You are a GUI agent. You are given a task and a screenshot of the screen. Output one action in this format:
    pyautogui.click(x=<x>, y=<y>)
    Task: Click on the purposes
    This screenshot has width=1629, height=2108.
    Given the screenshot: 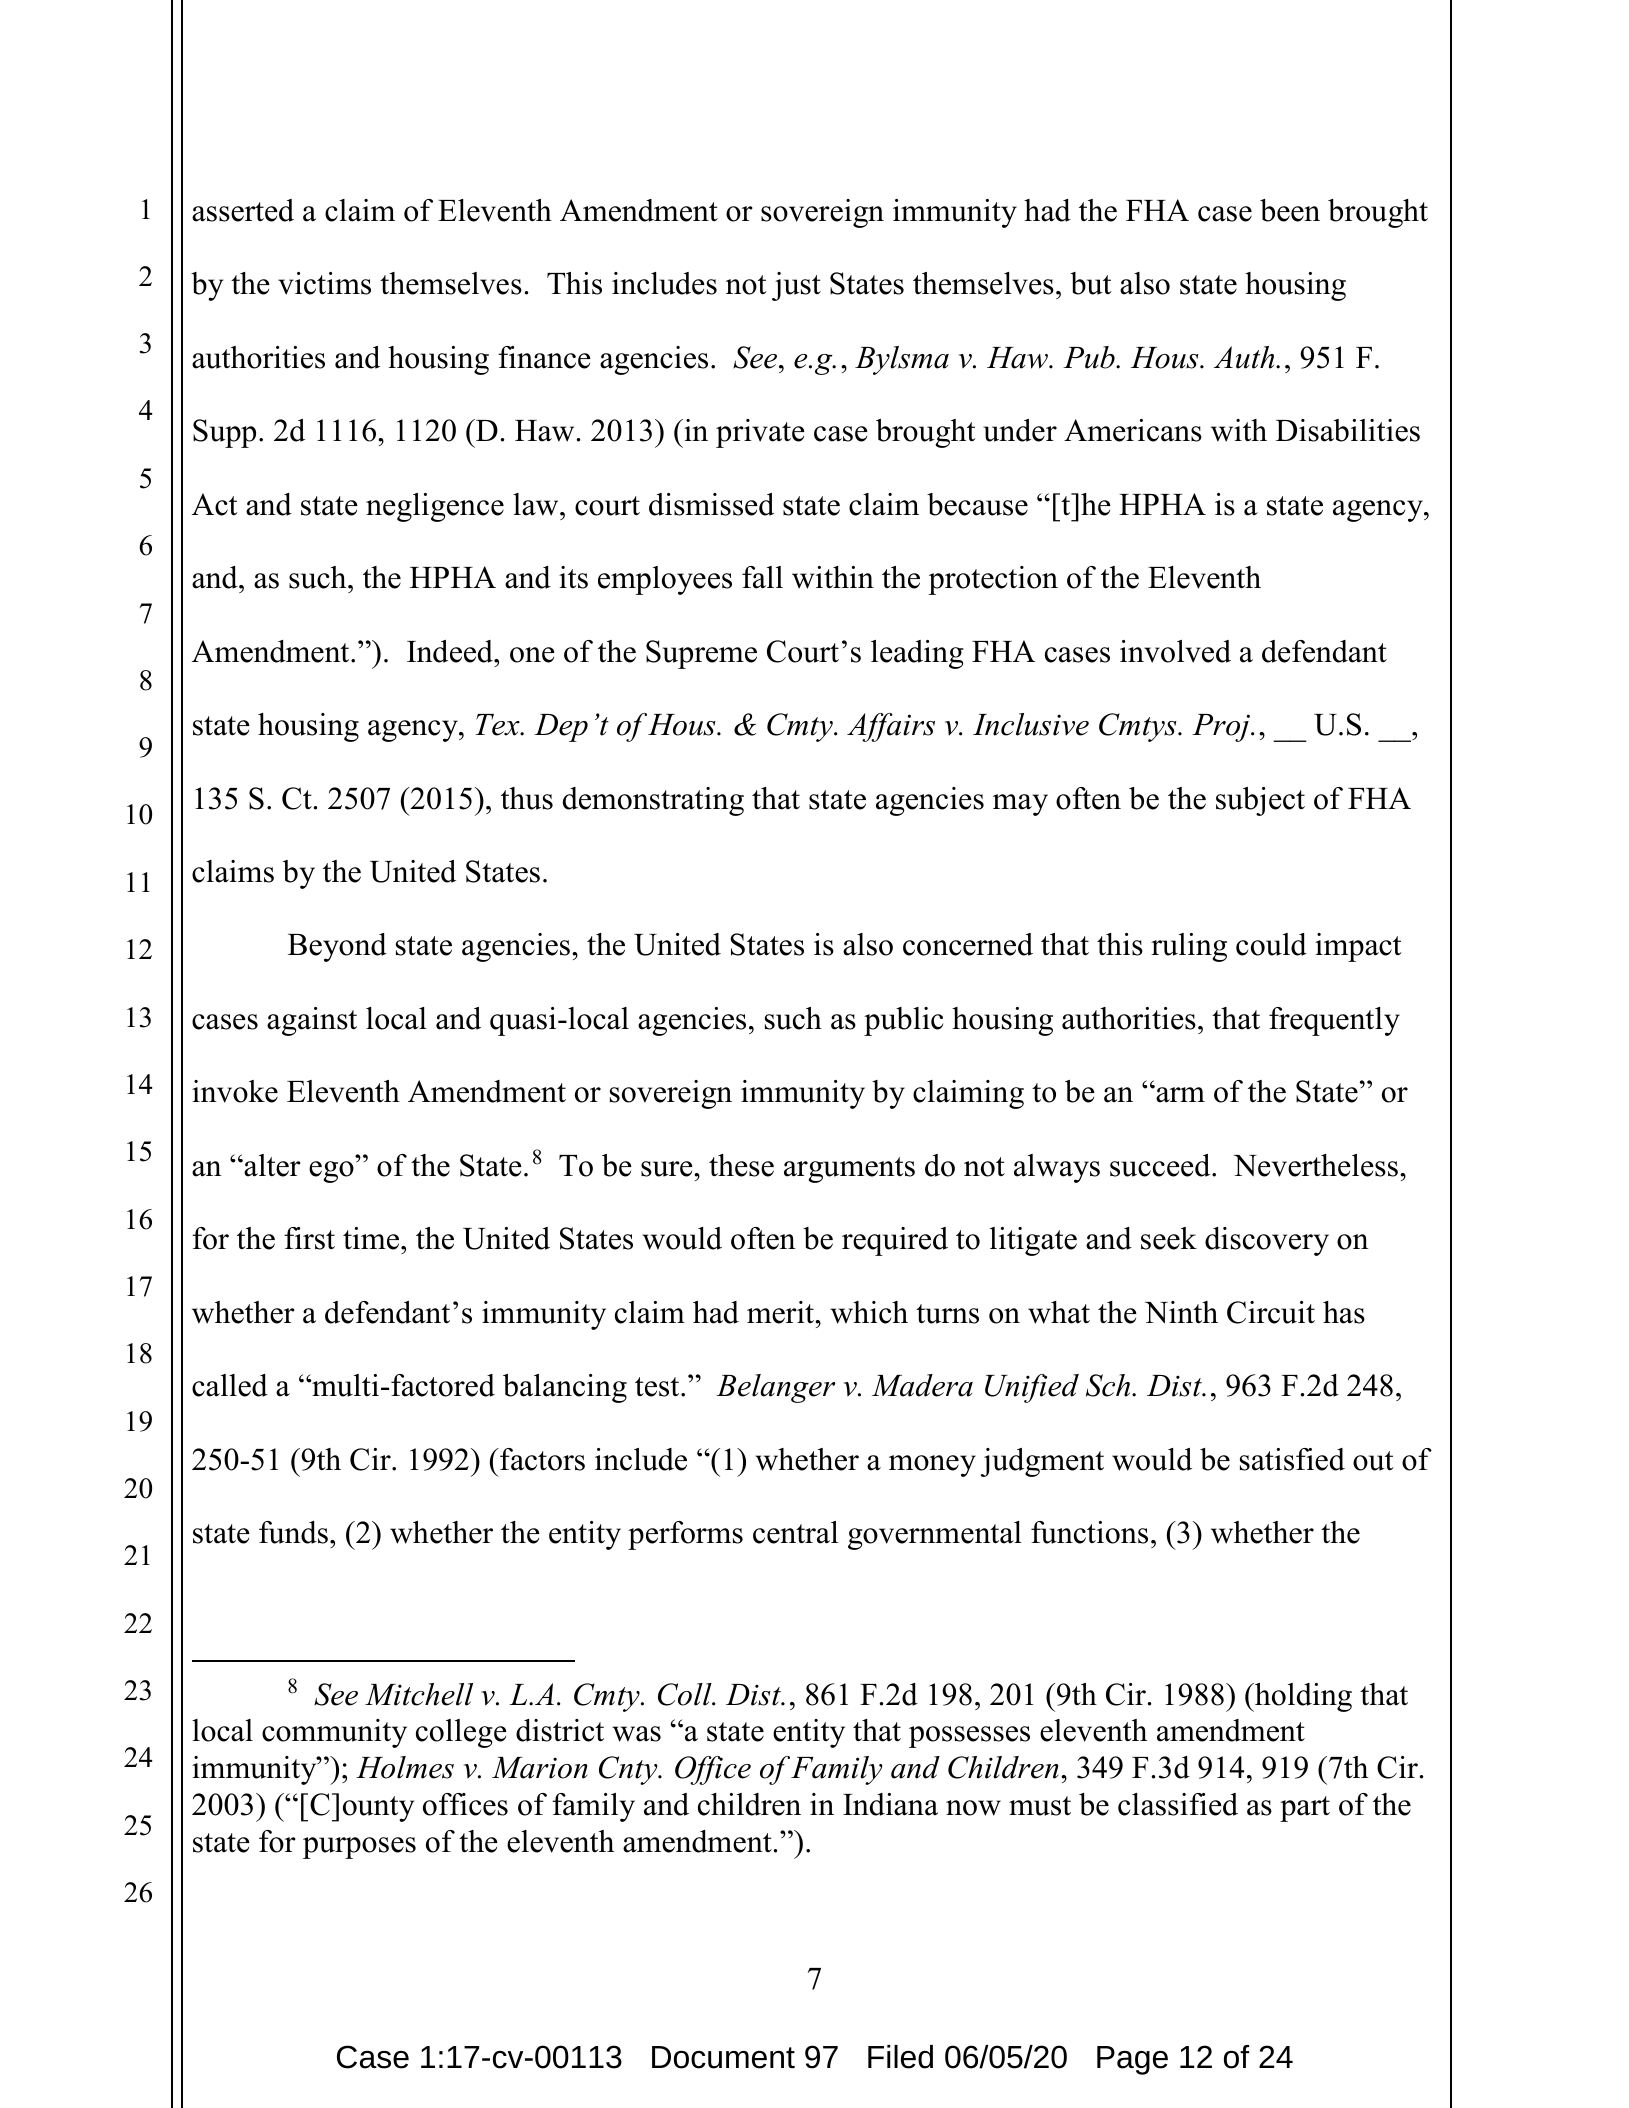 What is the action you would take?
    pyautogui.click(x=359, y=1848)
